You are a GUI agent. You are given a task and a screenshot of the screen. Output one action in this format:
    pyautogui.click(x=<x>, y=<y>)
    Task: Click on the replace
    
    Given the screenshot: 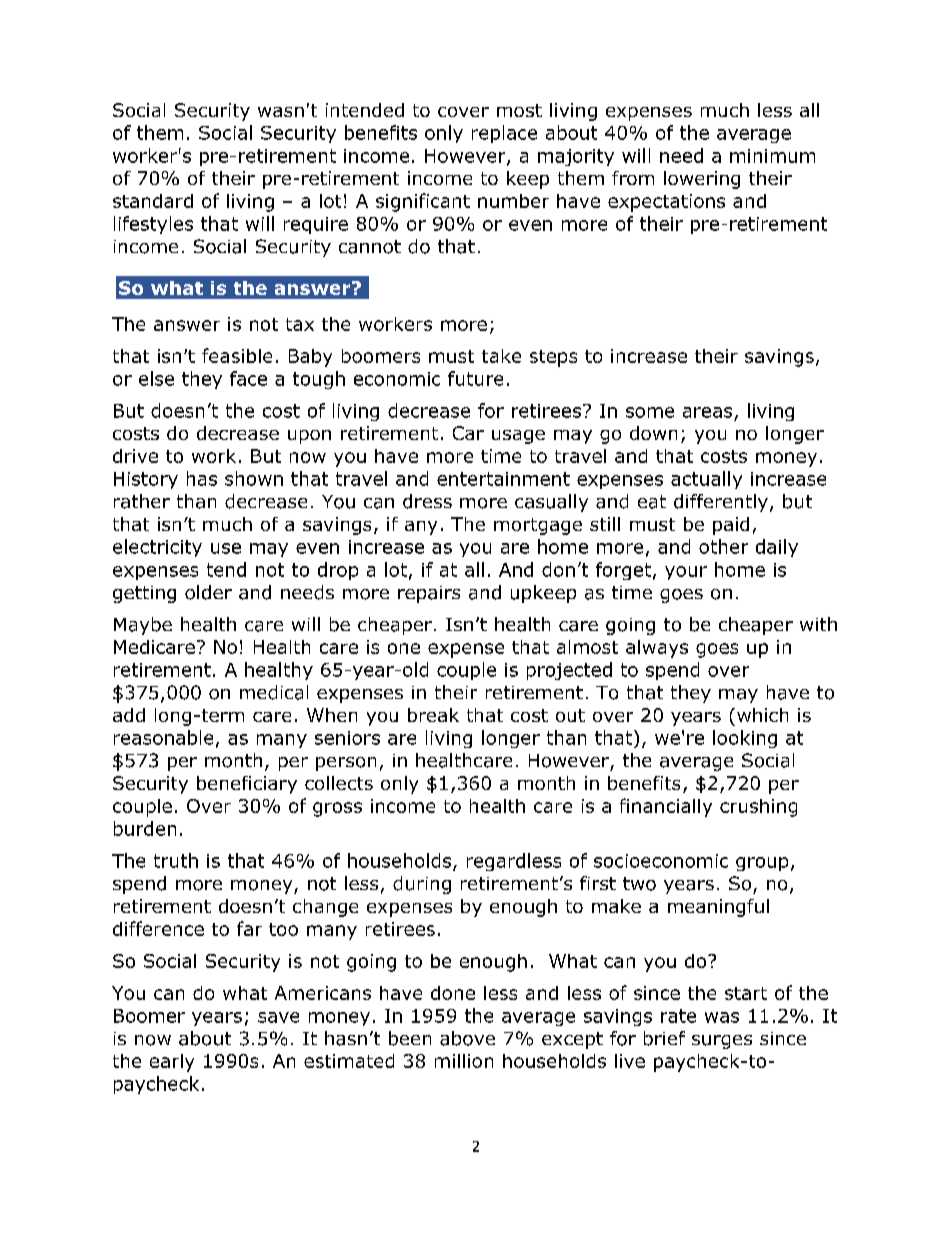 What is the action you would take?
    pyautogui.click(x=504, y=134)
